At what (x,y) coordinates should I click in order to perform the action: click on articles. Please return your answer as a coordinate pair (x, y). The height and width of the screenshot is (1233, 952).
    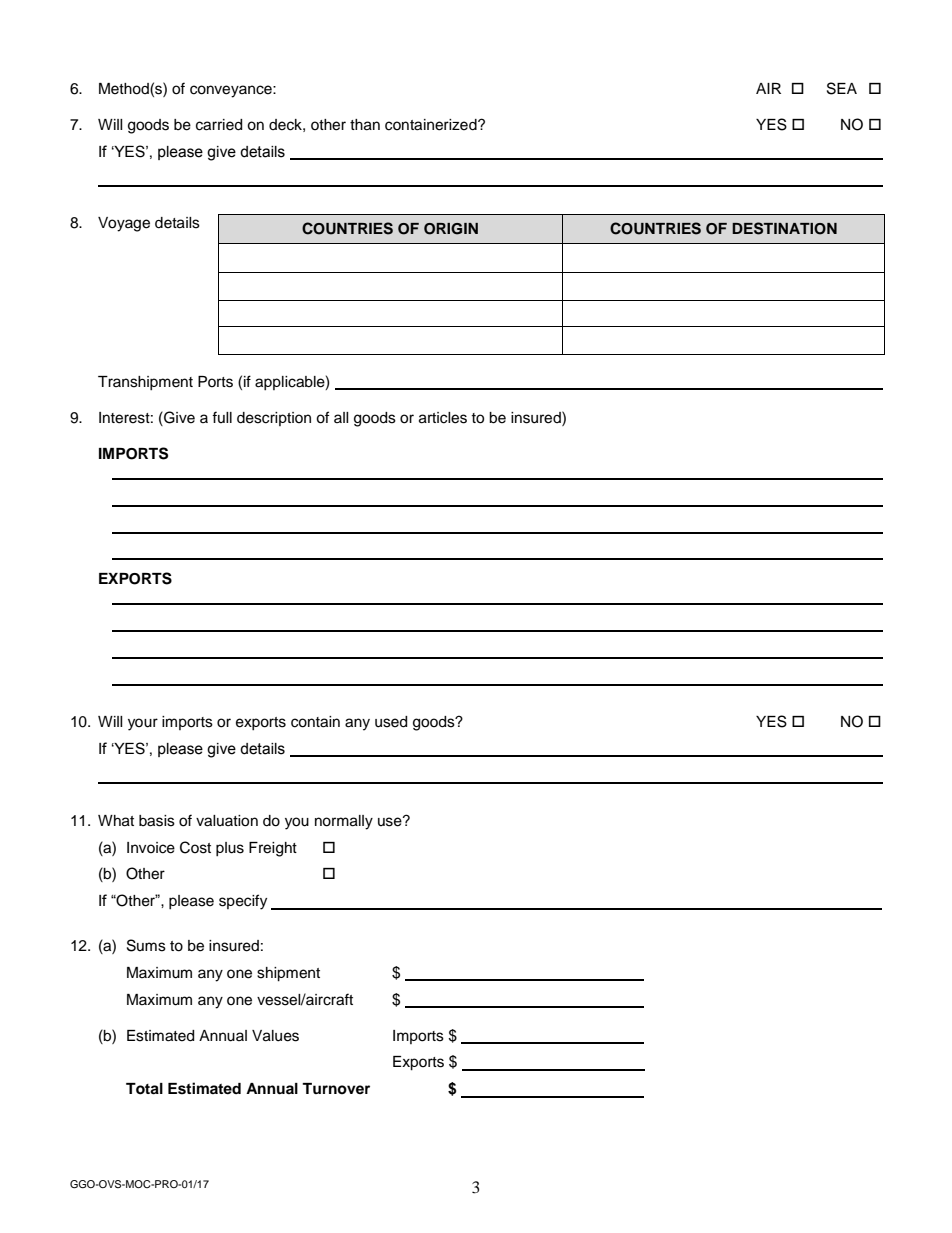
    Looking at the image, I should click on (443, 418).
